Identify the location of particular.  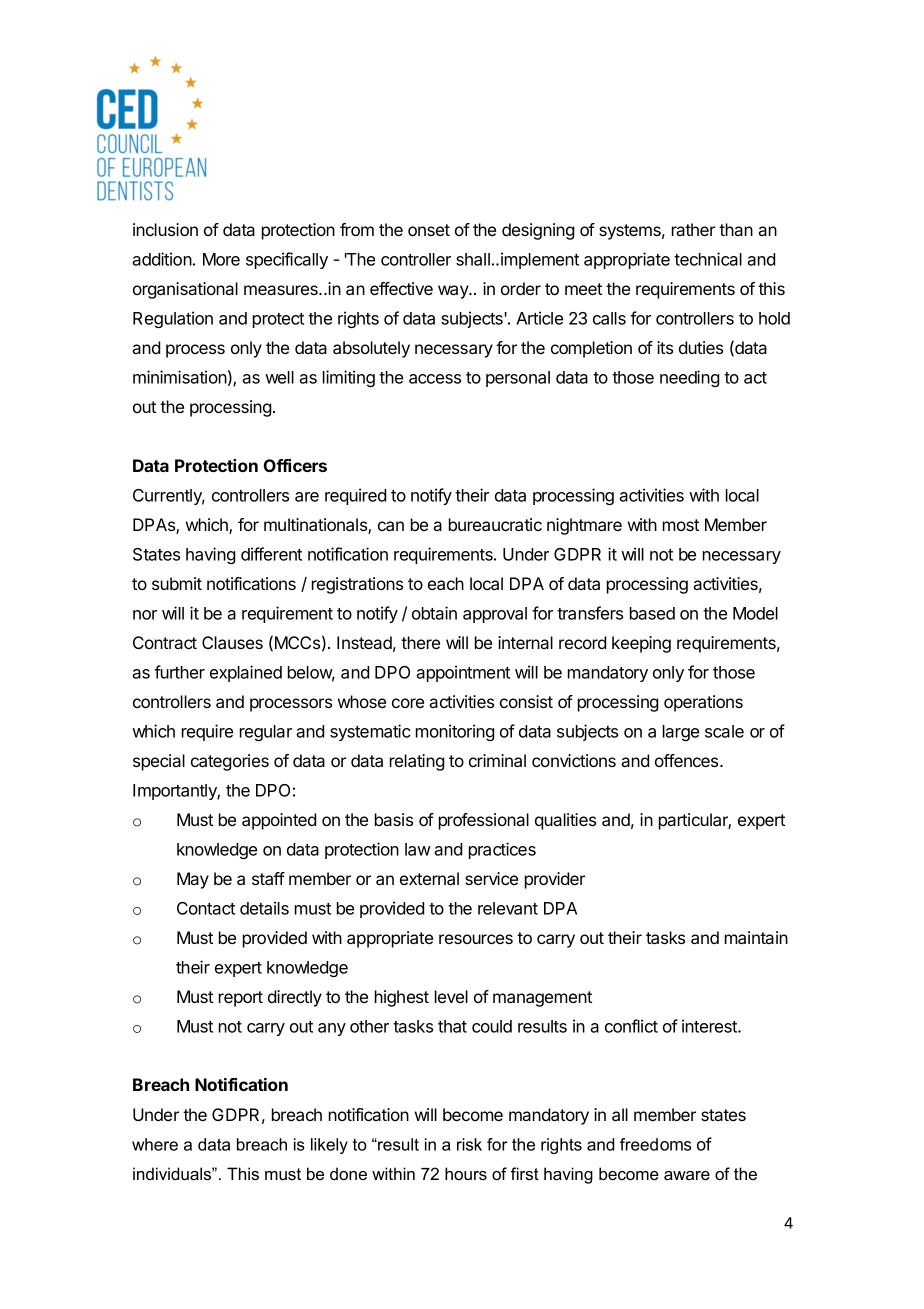
(695, 821).
